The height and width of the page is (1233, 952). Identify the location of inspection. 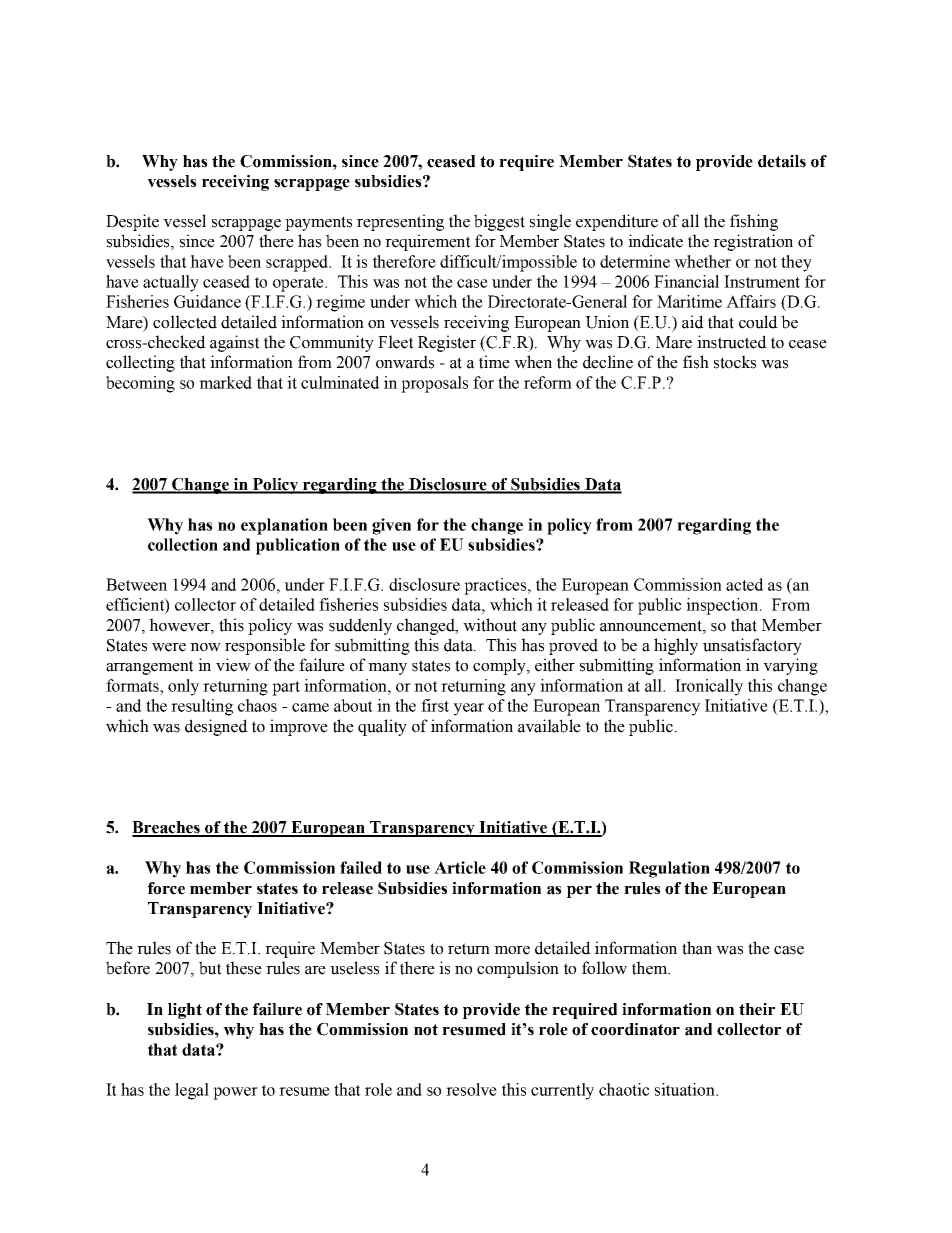
(723, 606).
